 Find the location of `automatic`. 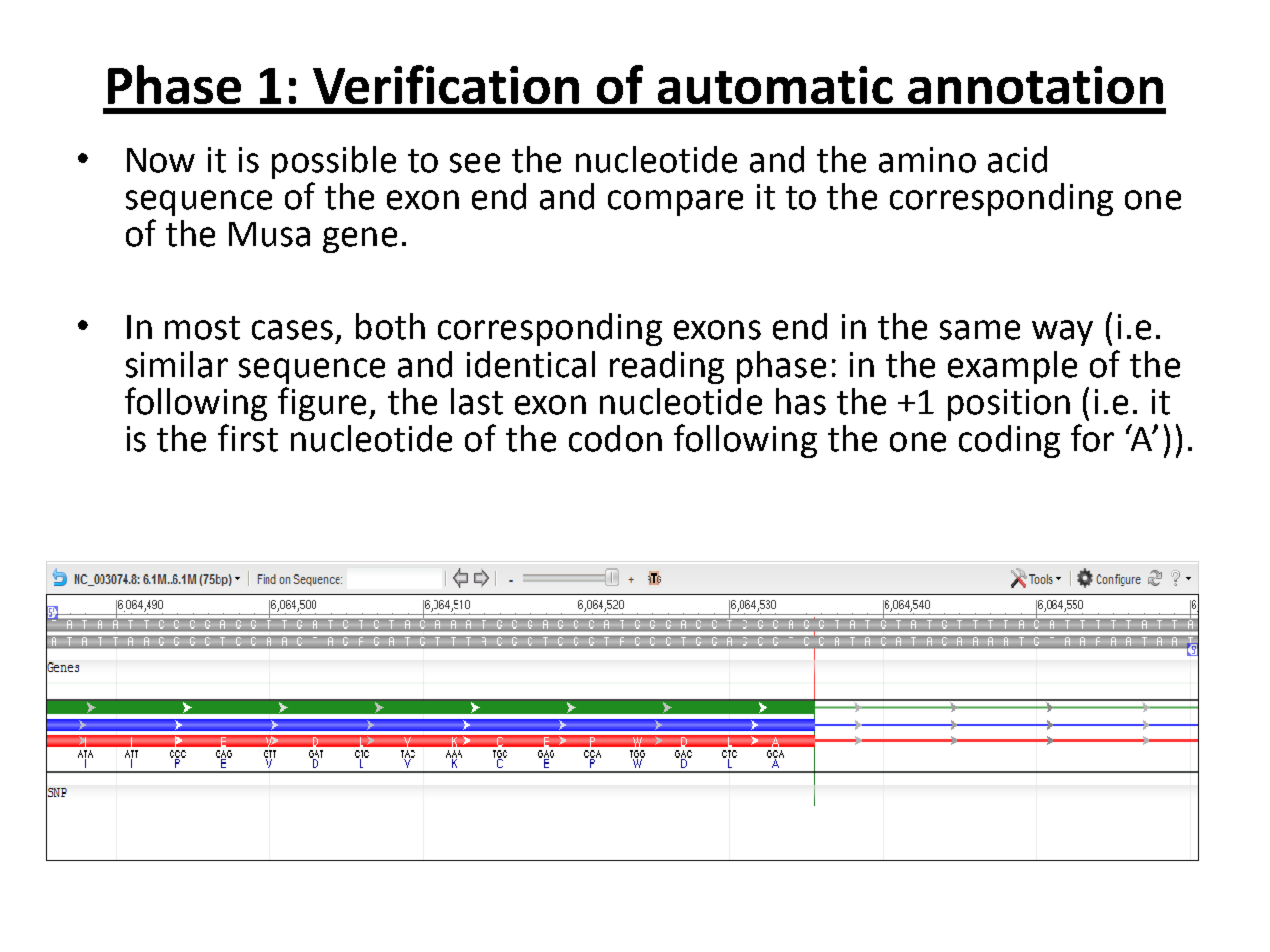

automatic is located at coordinates (775, 85).
